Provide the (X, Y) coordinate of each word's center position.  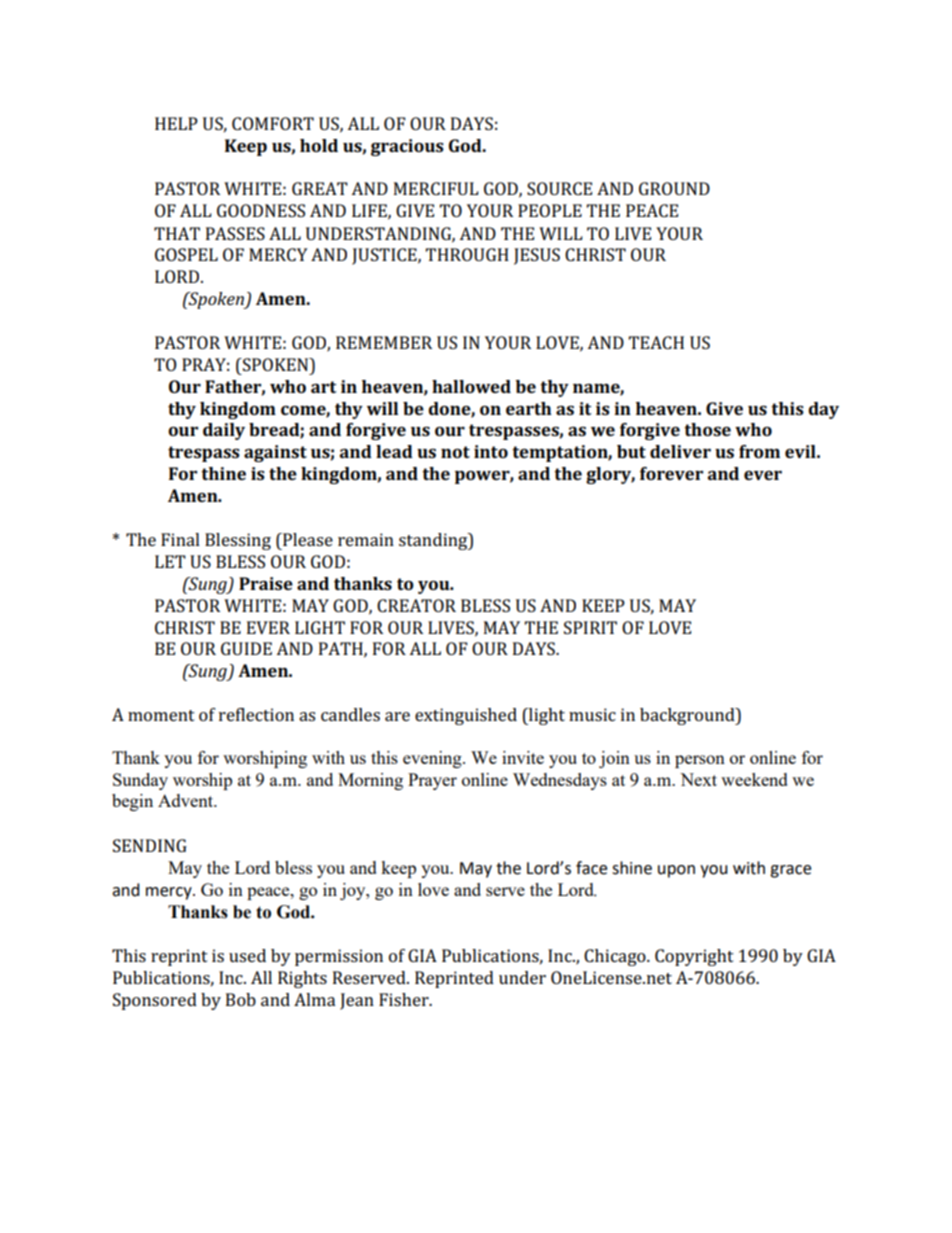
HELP (176, 123)
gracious (407, 147)
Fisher (405, 999)
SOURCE (559, 188)
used (247, 955)
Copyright (694, 957)
